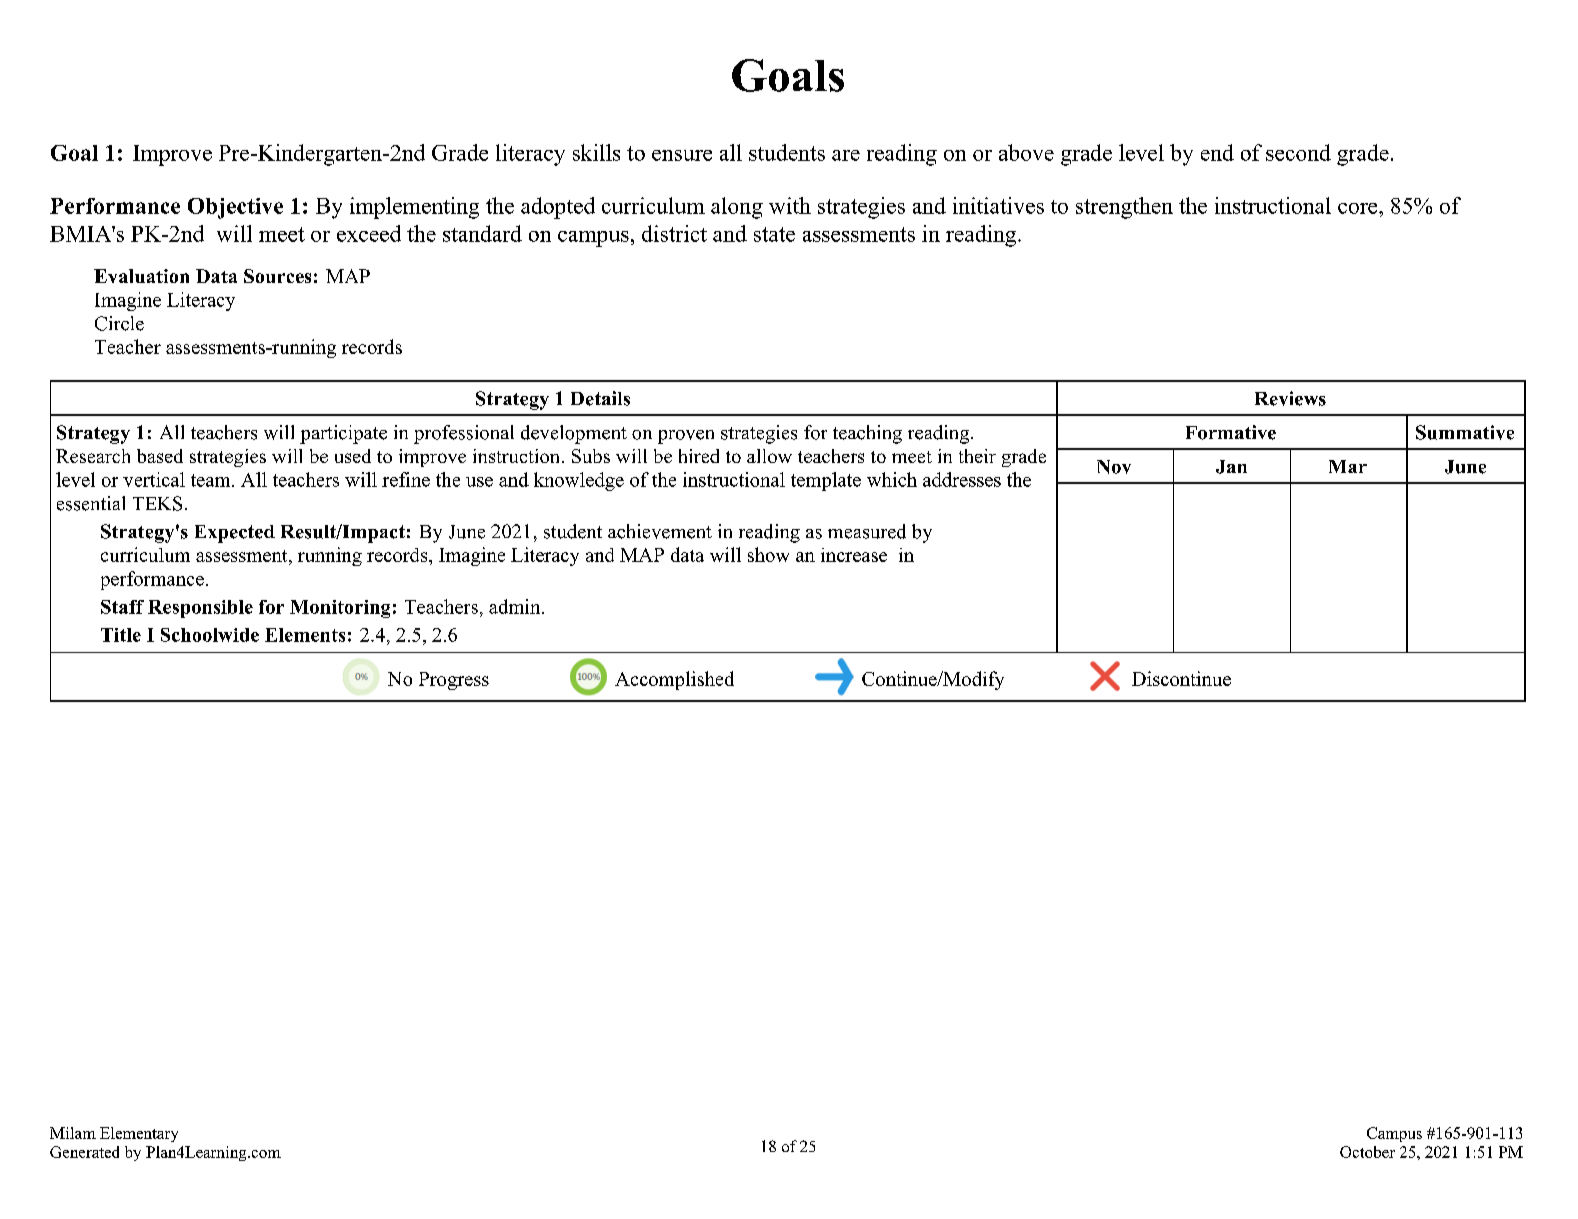  What do you see at coordinates (305, 635) in the screenshot?
I see `Elements` at bounding box center [305, 635].
